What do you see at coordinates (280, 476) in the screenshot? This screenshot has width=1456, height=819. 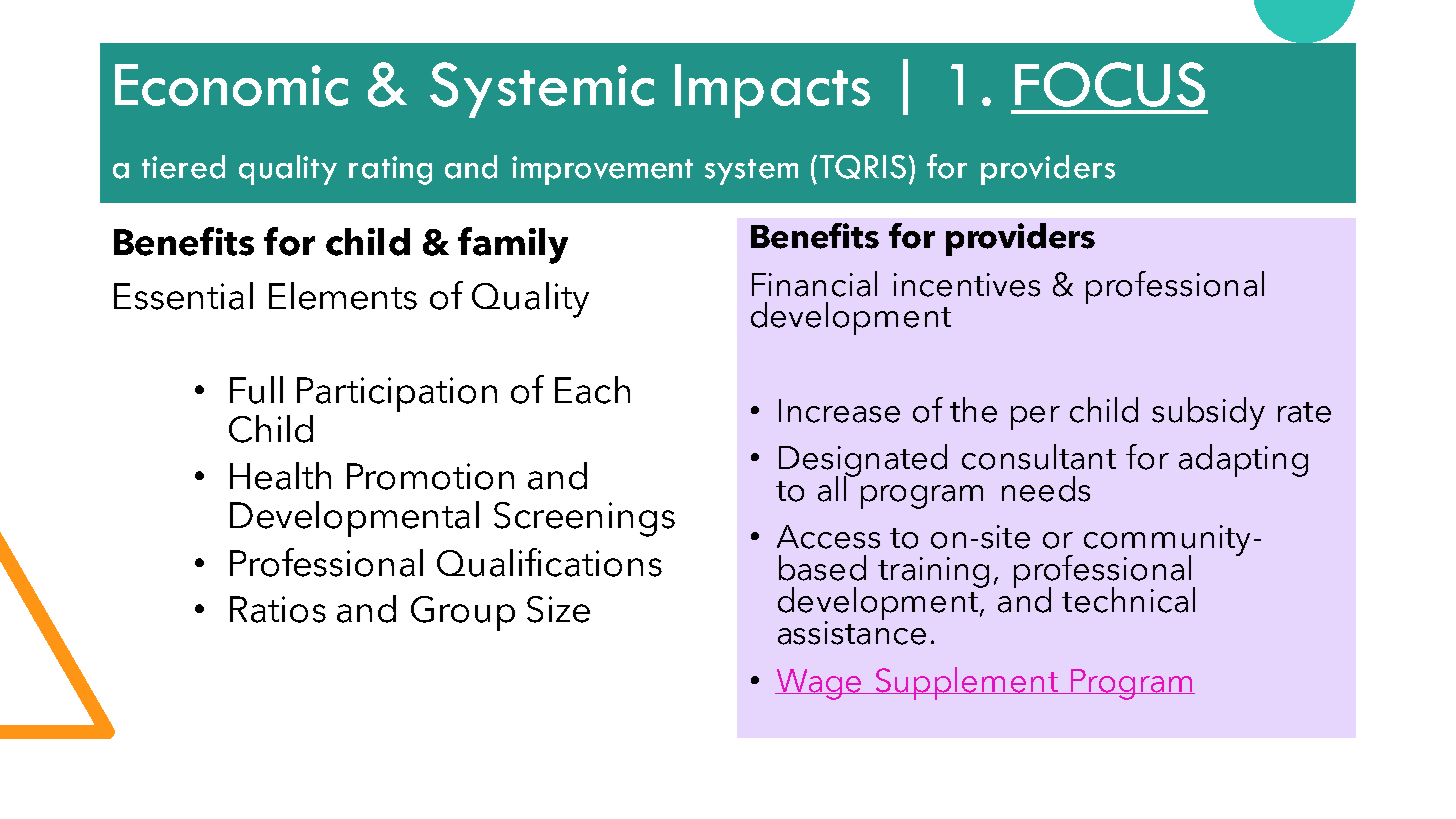 I see `Health` at bounding box center [280, 476].
